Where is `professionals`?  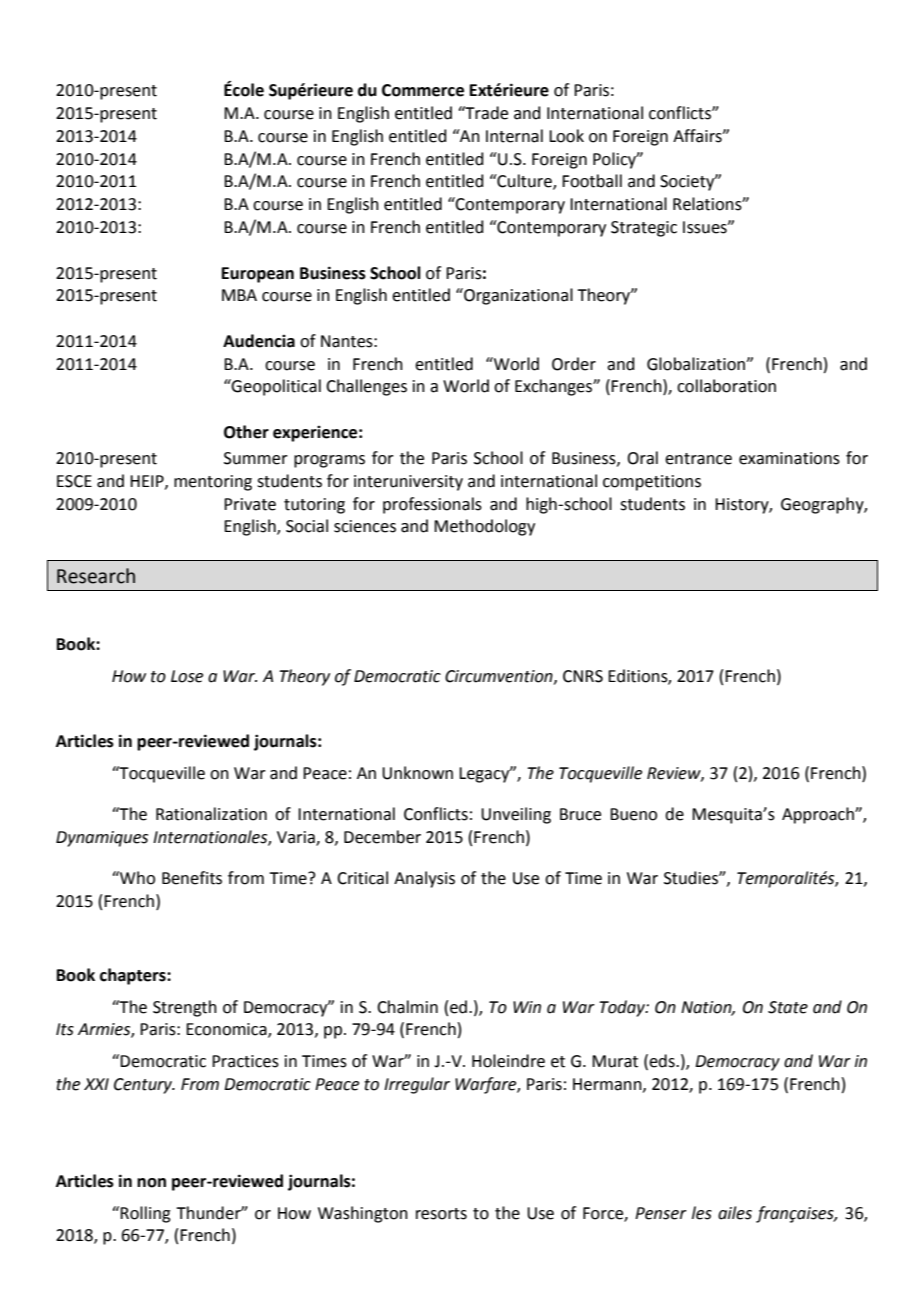 professionals is located at coordinates (432, 505).
